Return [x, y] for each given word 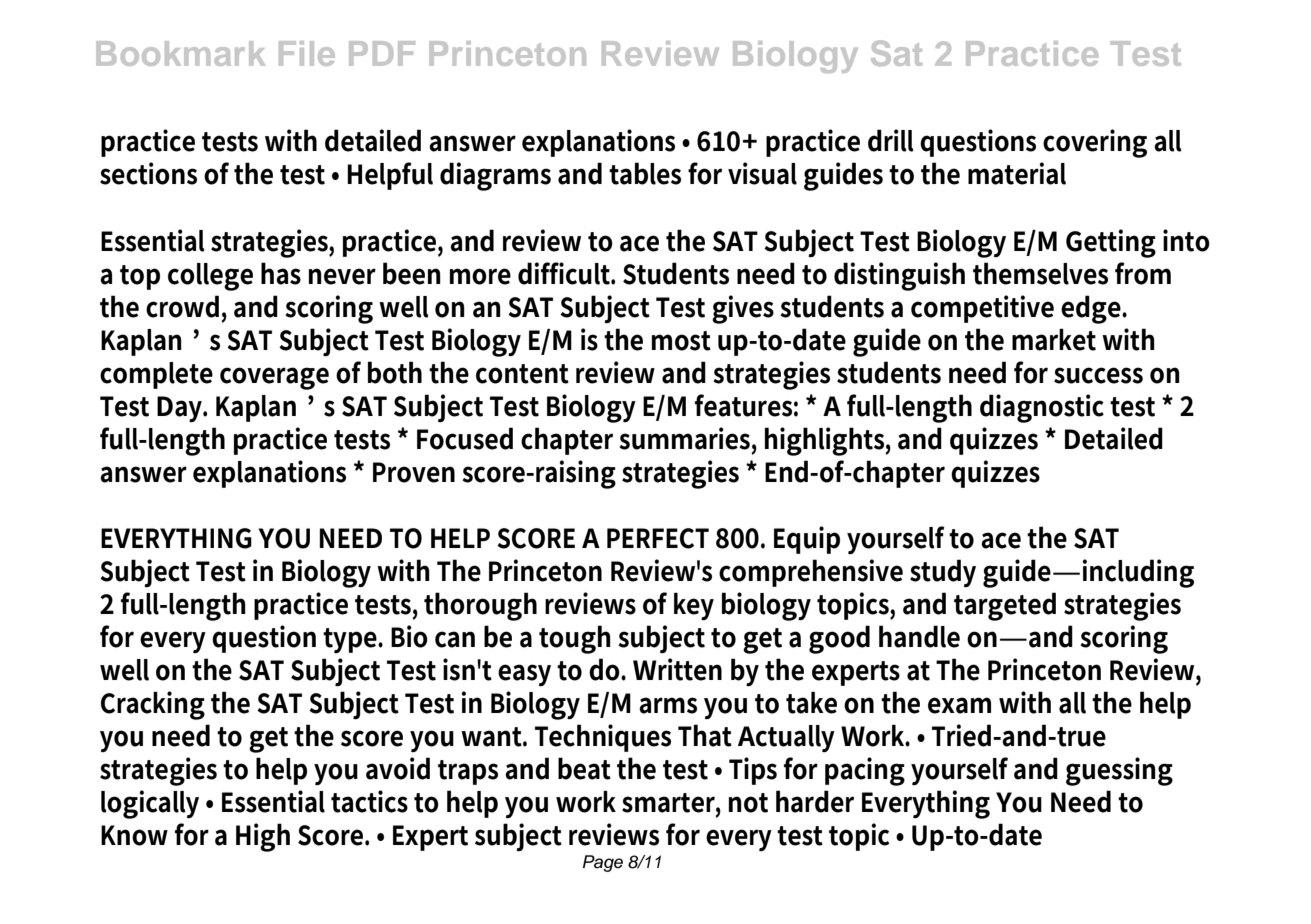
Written [677, 669]
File [307, 53]
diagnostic [1042, 408]
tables [645, 173]
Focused [465, 438]
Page [603, 863]
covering [1095, 143]
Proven [414, 472]
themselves [1040, 273]
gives [743, 309]
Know [134, 835]
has [281, 273]
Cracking [153, 705]
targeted [1005, 606]
